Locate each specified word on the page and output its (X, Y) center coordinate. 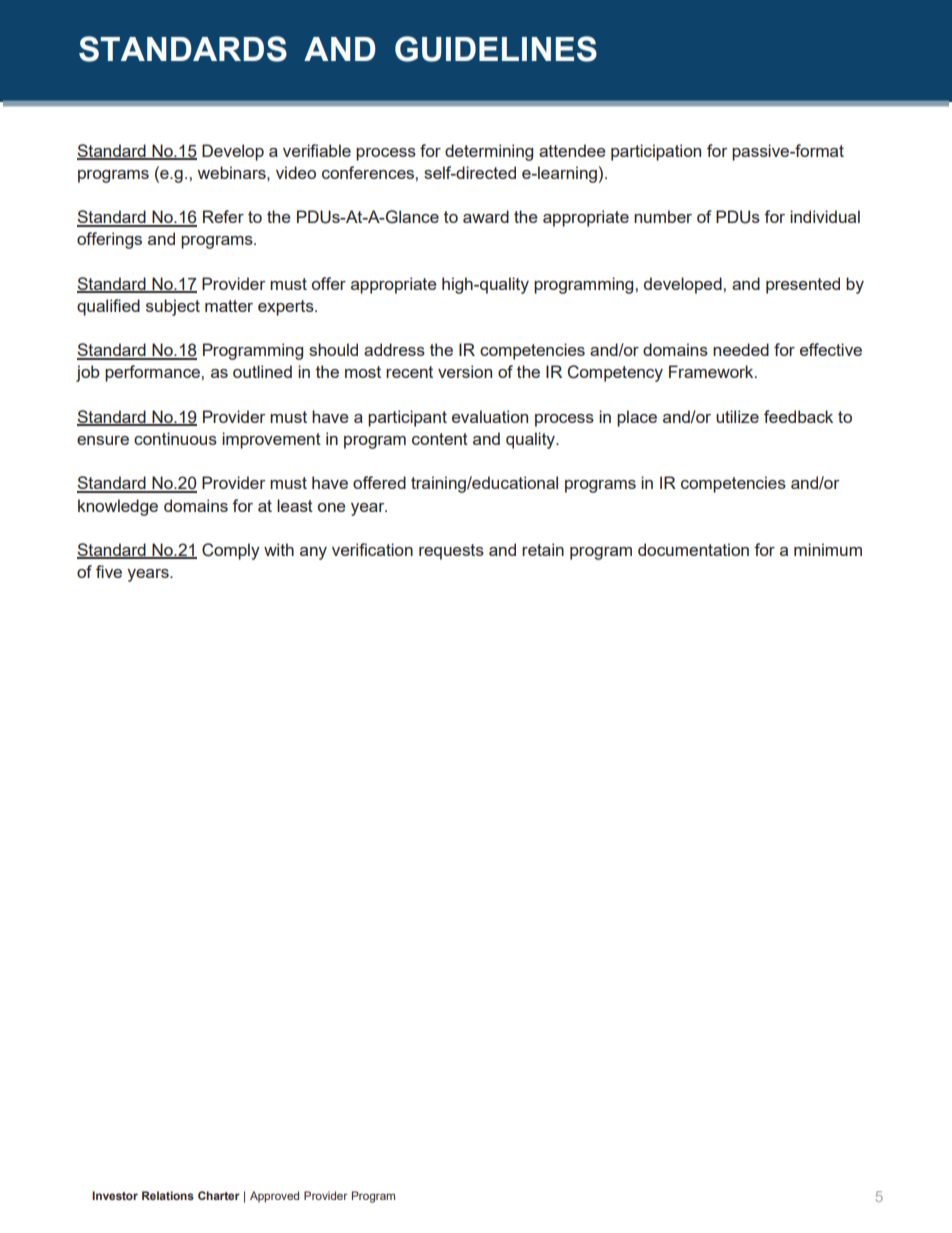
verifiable (317, 150)
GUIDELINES (496, 49)
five (109, 571)
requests (451, 552)
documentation (693, 549)
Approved (274, 1197)
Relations (168, 1195)
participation (656, 152)
